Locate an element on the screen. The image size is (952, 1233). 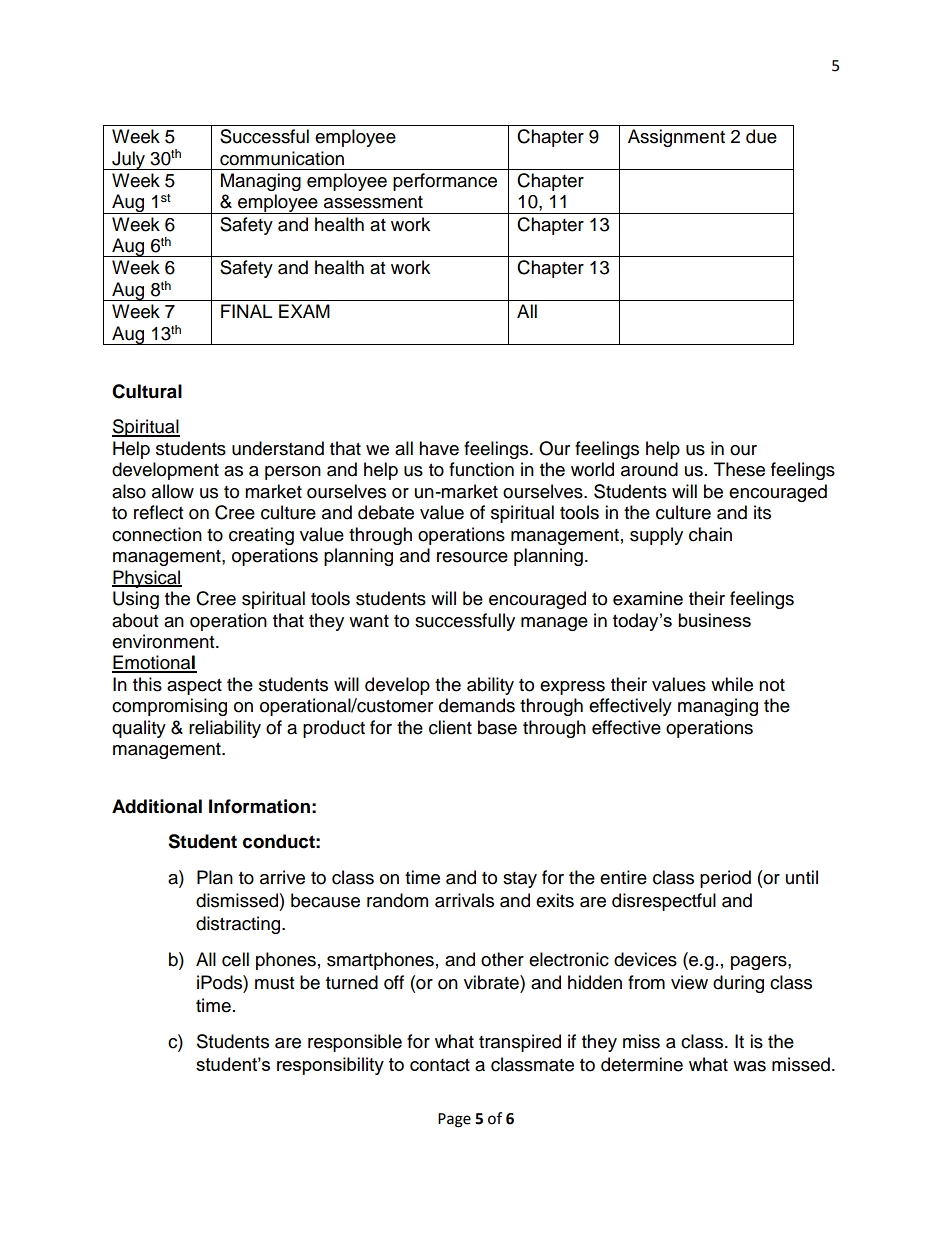
contact is located at coordinates (440, 1065).
